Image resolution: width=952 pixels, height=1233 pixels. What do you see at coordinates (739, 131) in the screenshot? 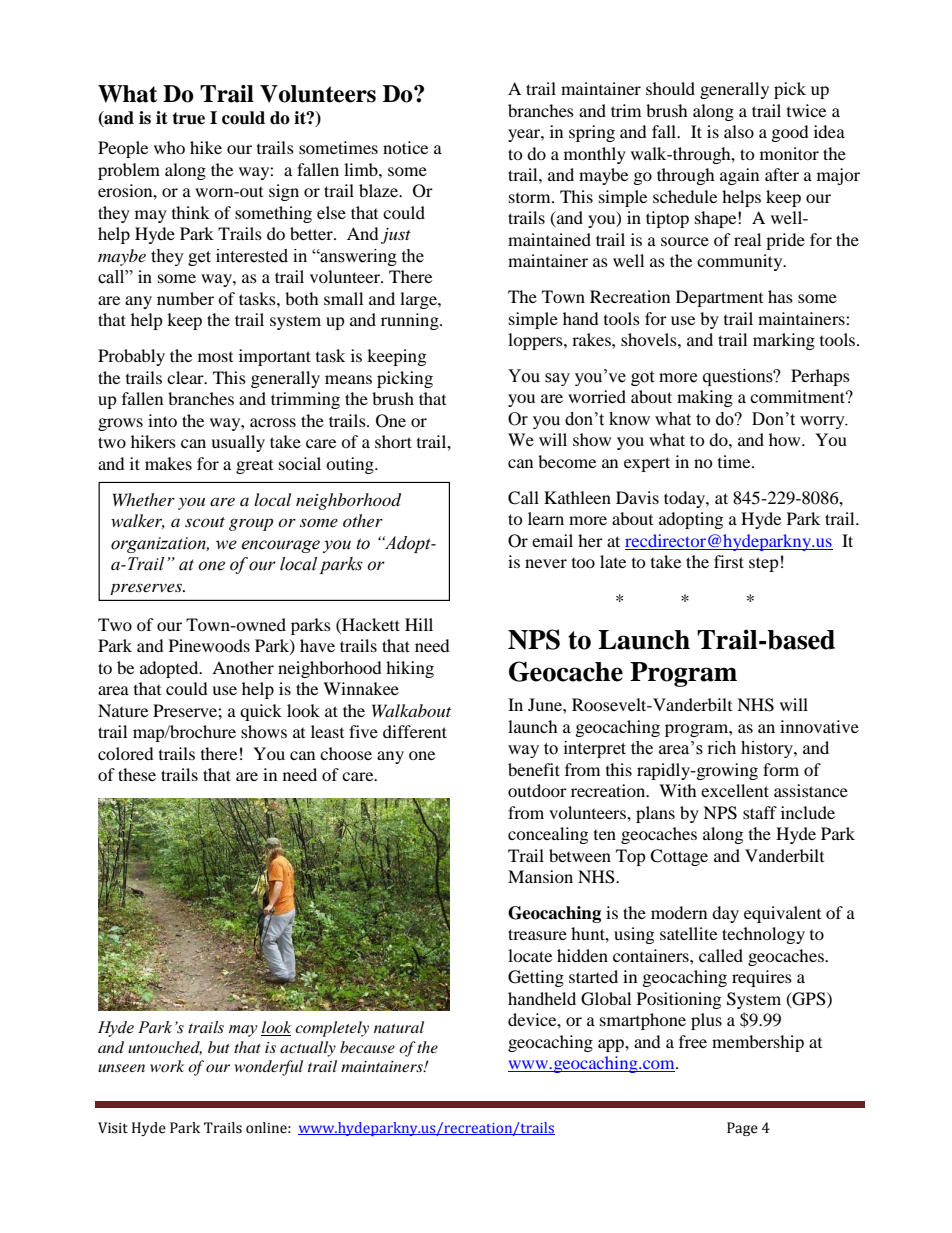
I see `also` at bounding box center [739, 131].
